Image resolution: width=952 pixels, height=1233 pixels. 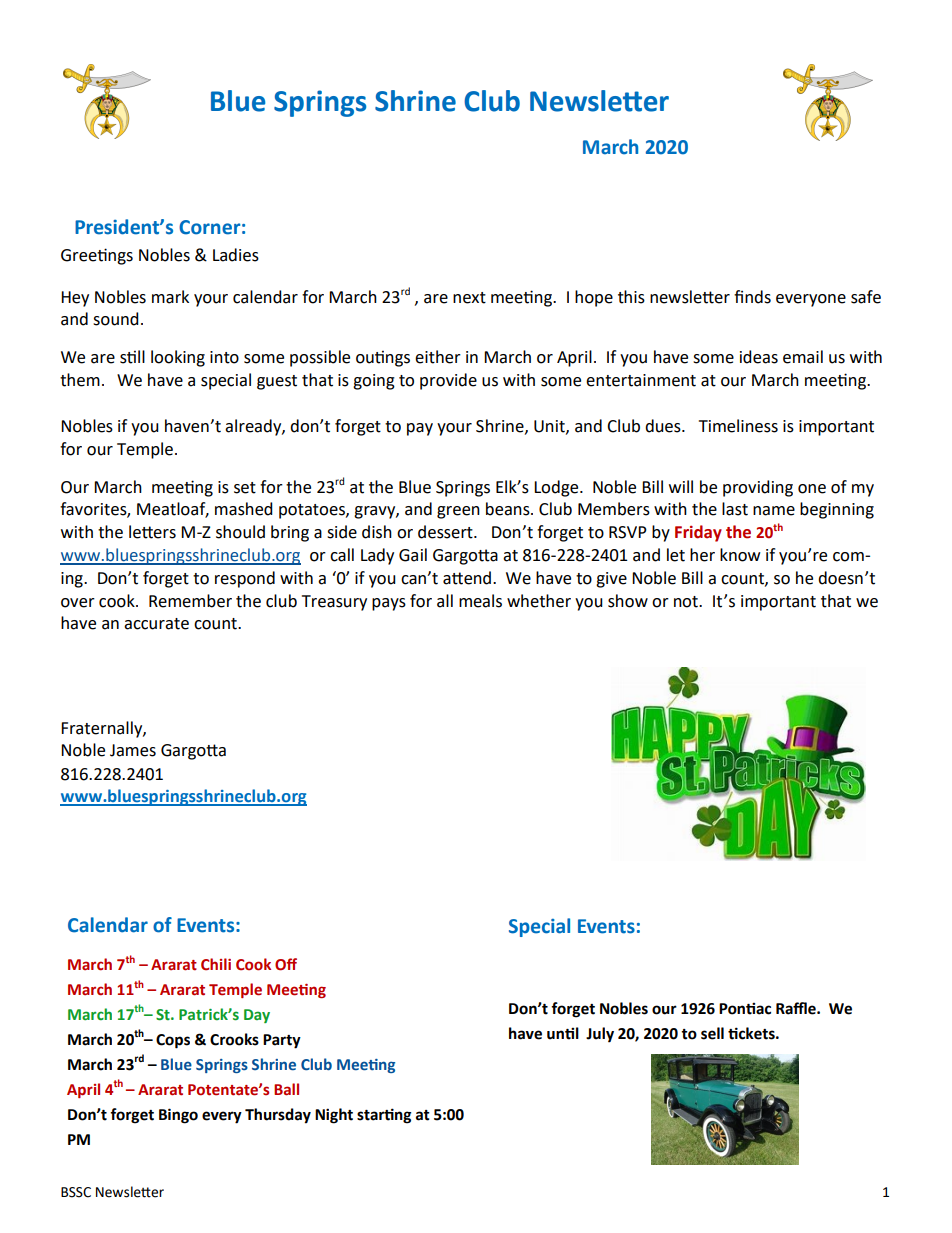 I want to click on mark, so click(x=170, y=297).
